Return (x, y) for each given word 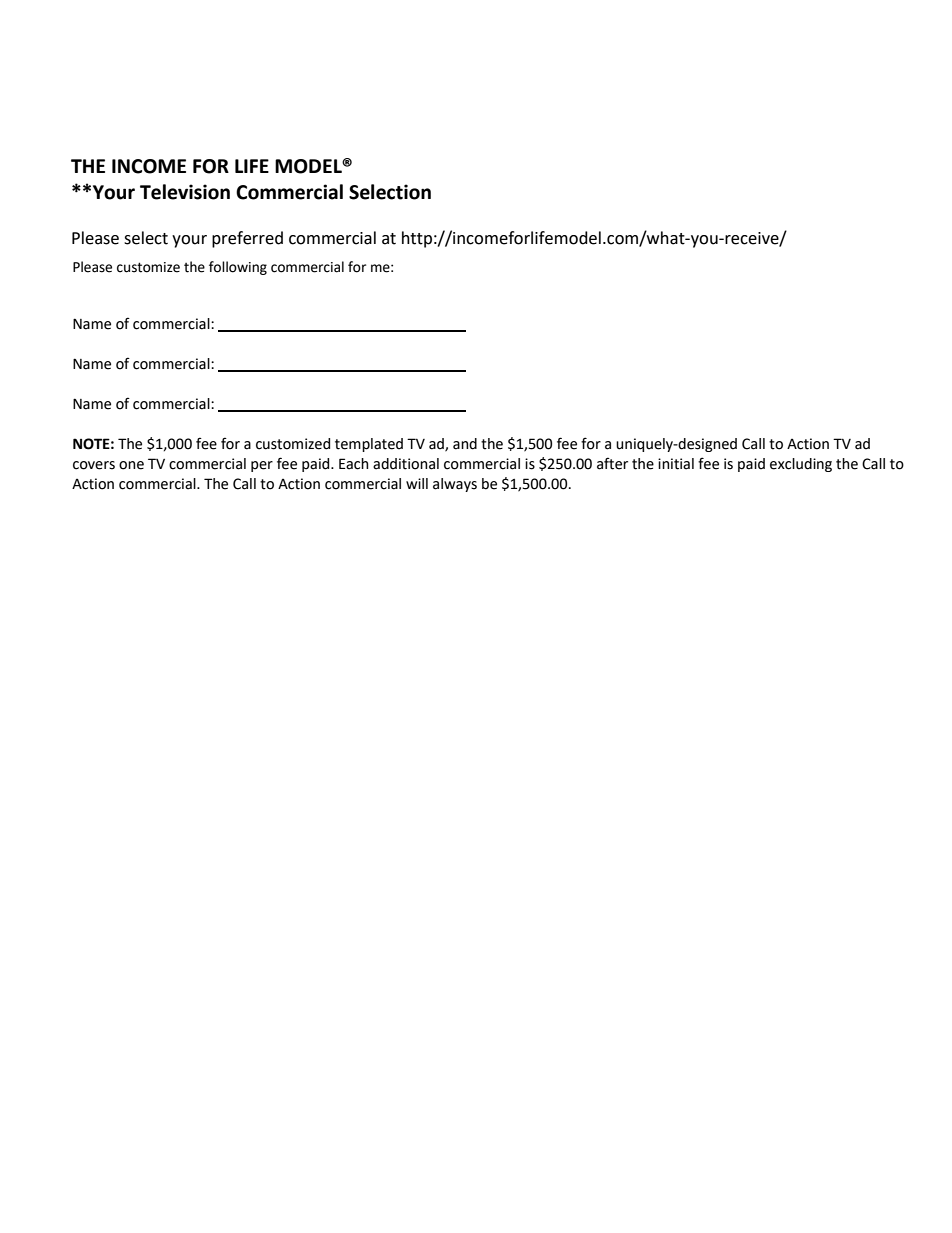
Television (185, 192)
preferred (247, 239)
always (455, 485)
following (238, 268)
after (612, 463)
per (262, 466)
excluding (801, 465)
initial (676, 464)
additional (406, 464)
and (465, 444)
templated (369, 445)
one (131, 465)
